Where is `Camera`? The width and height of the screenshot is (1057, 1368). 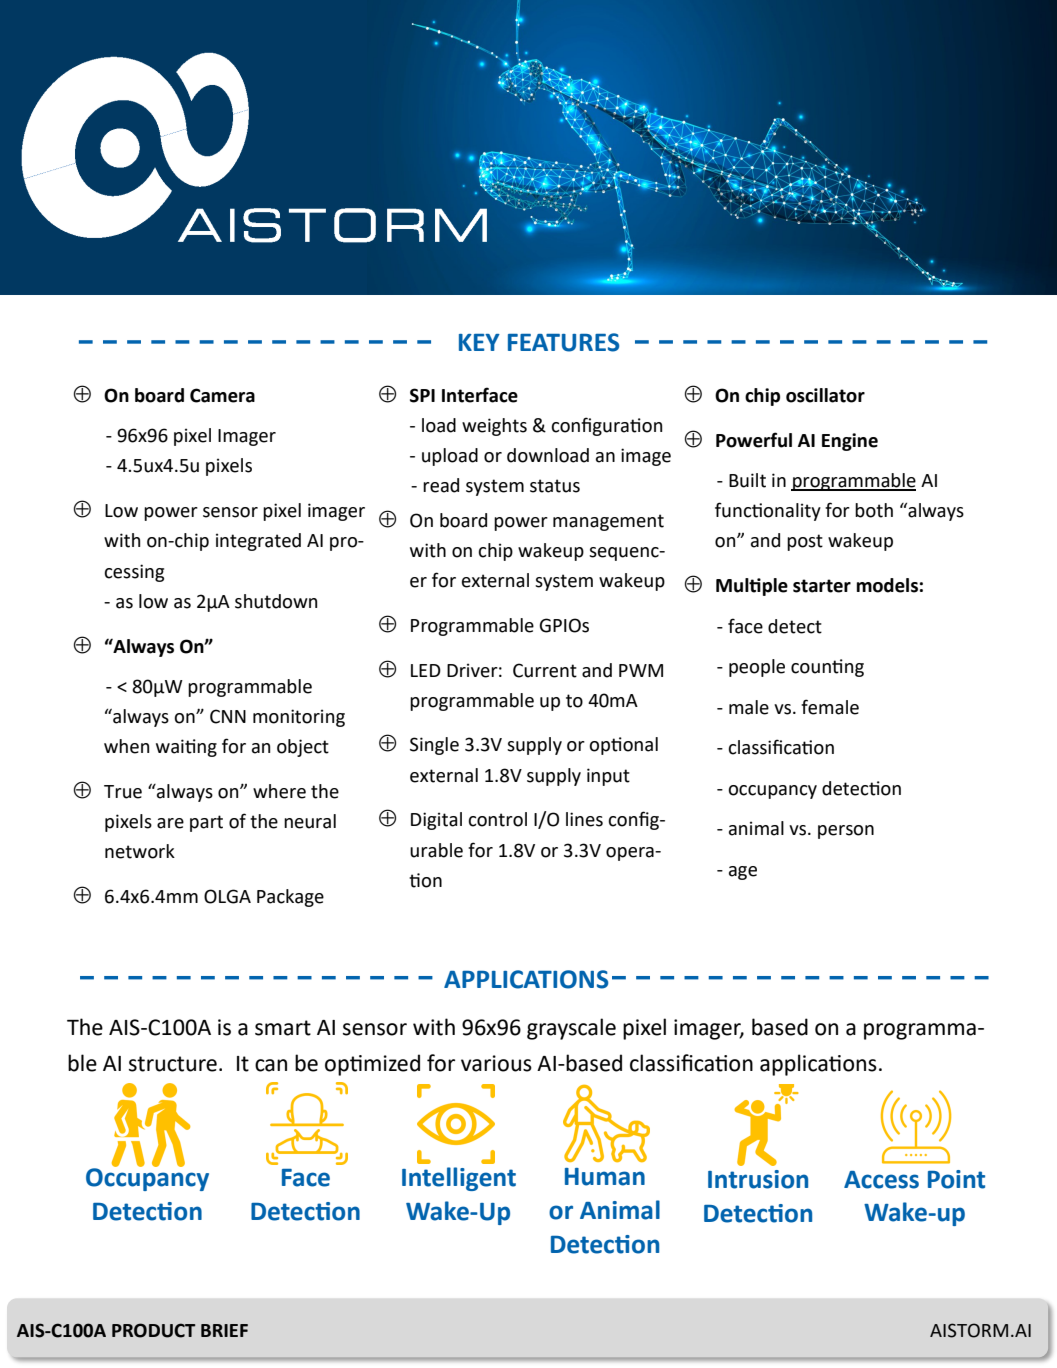 Camera is located at coordinates (222, 395).
